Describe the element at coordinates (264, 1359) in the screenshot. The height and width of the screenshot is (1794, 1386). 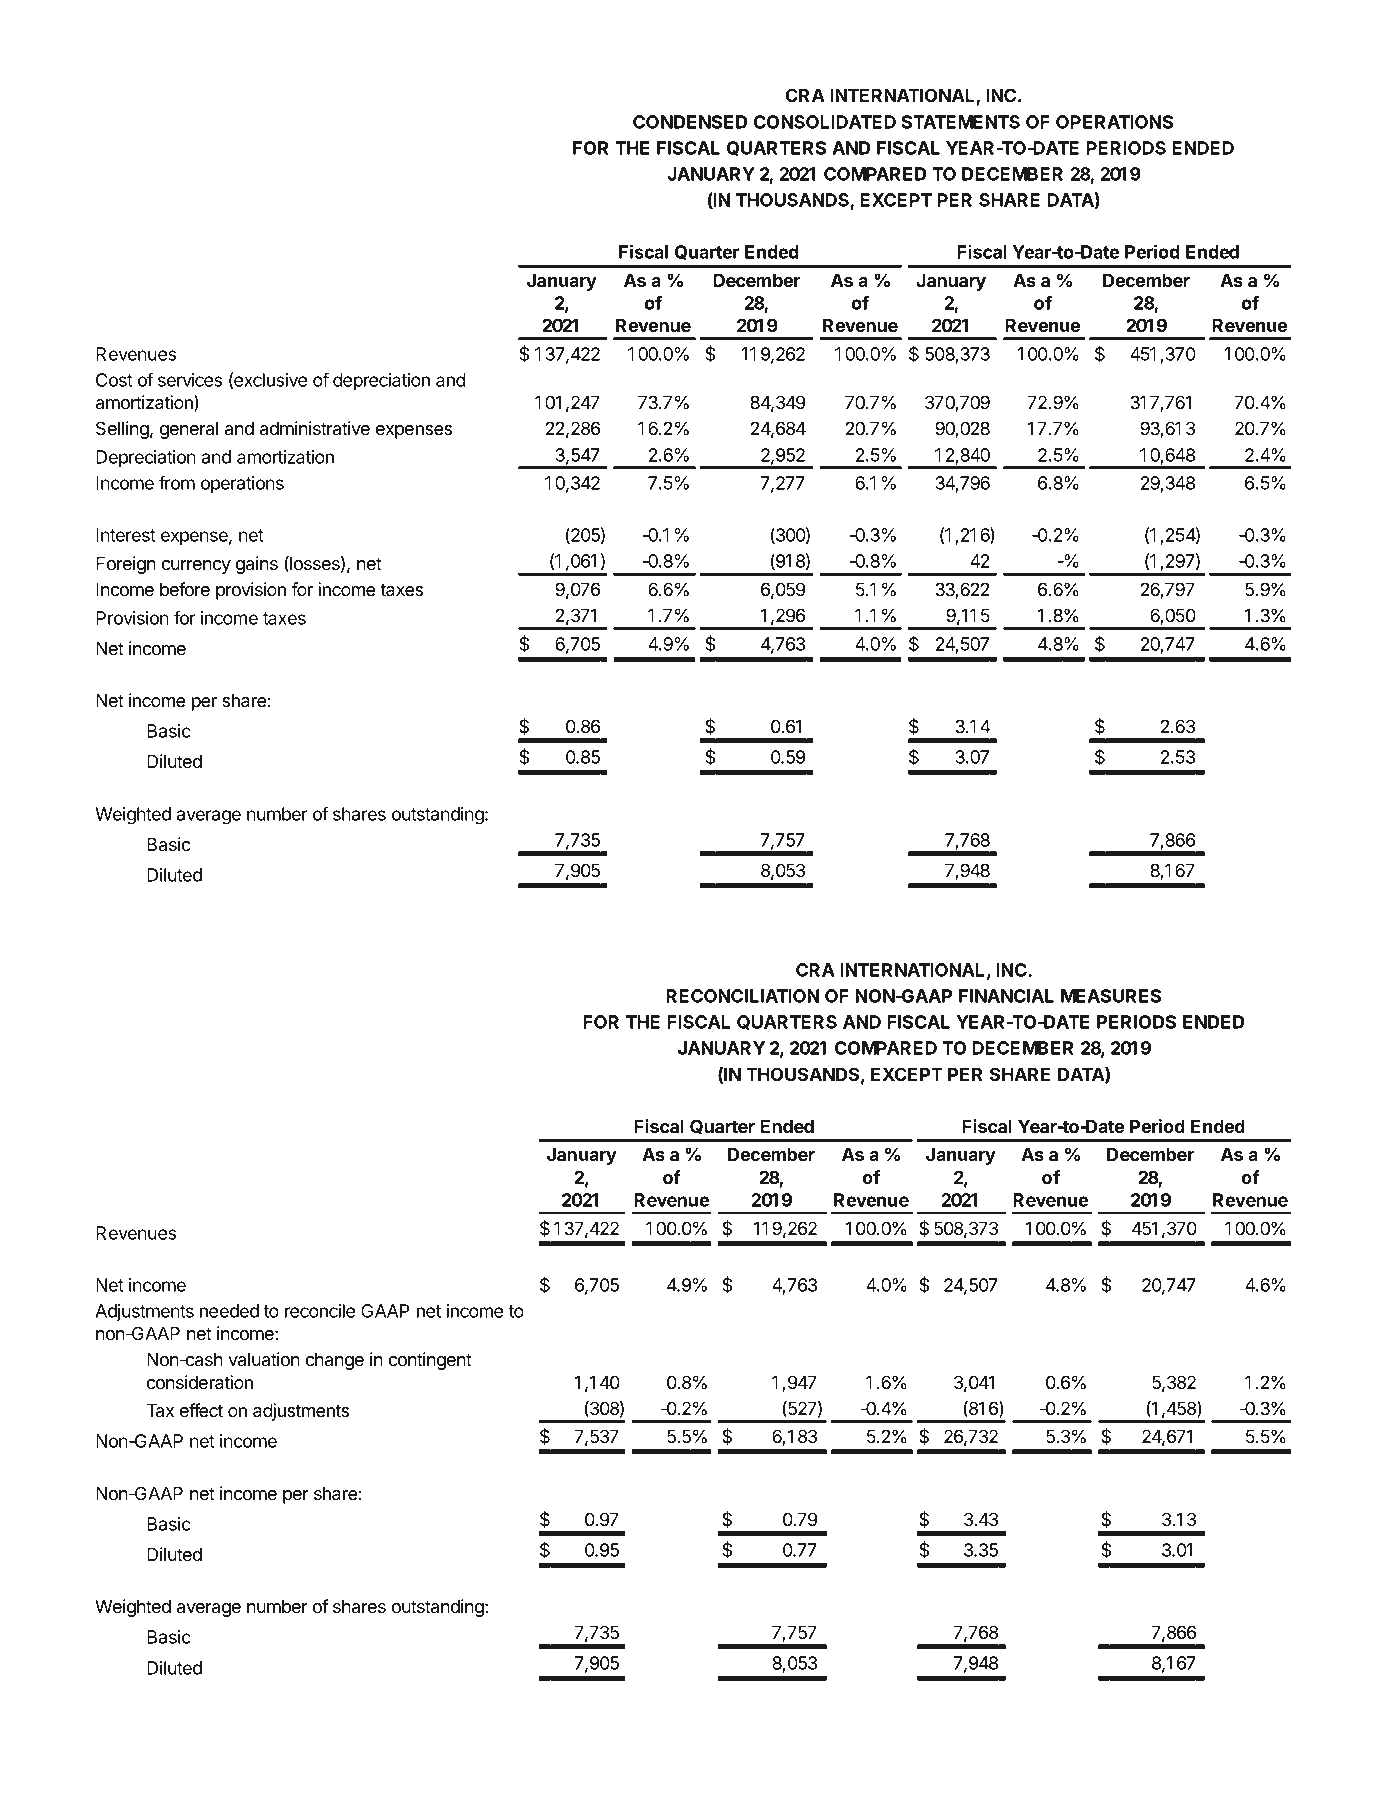
I see `valuation` at that location.
